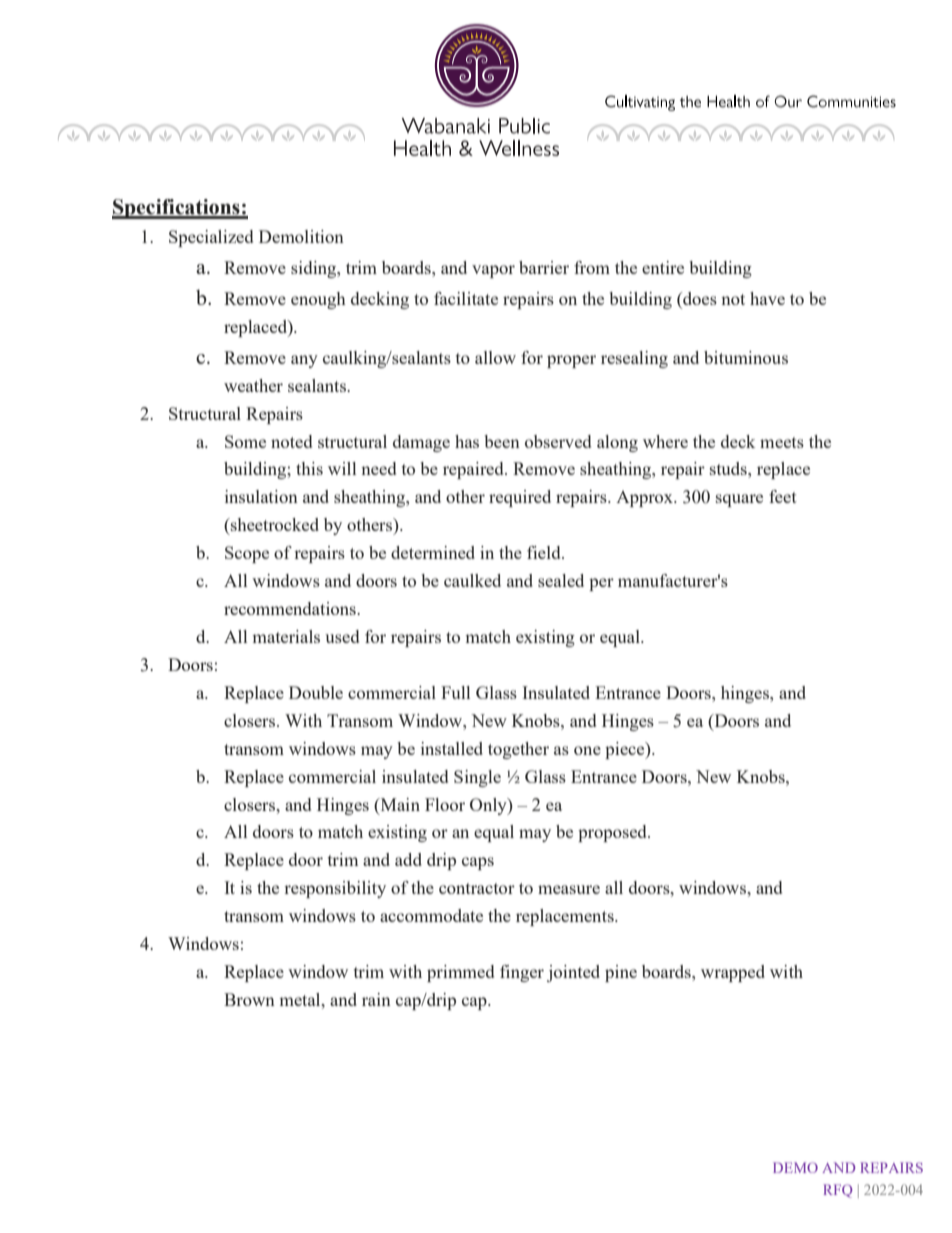 Image resolution: width=952 pixels, height=1233 pixels. Describe the element at coordinates (587, 750) in the screenshot. I see `one` at that location.
